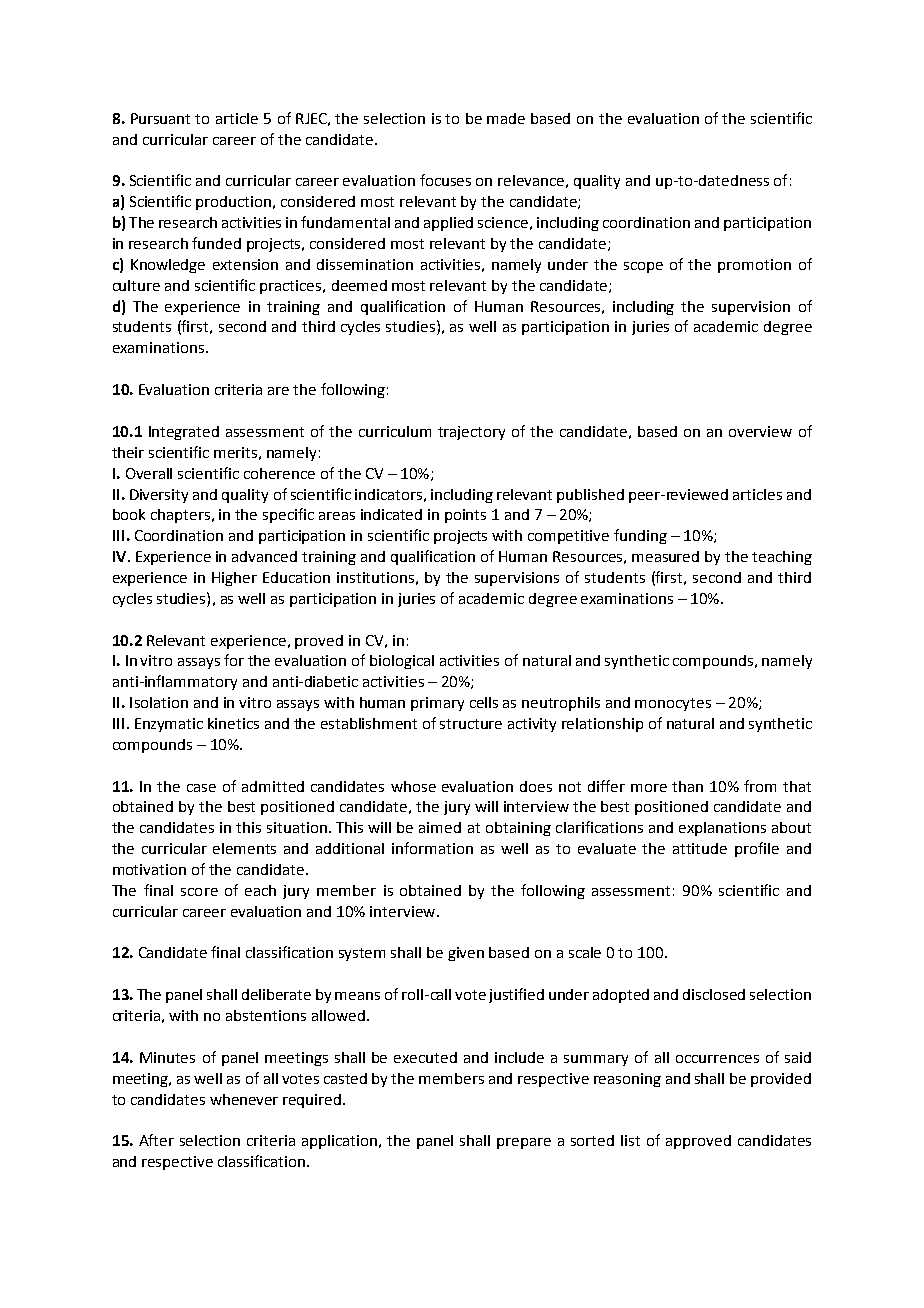 This screenshot has height=1308, width=924. What do you see at coordinates (471, 724) in the screenshot?
I see `structure` at bounding box center [471, 724].
